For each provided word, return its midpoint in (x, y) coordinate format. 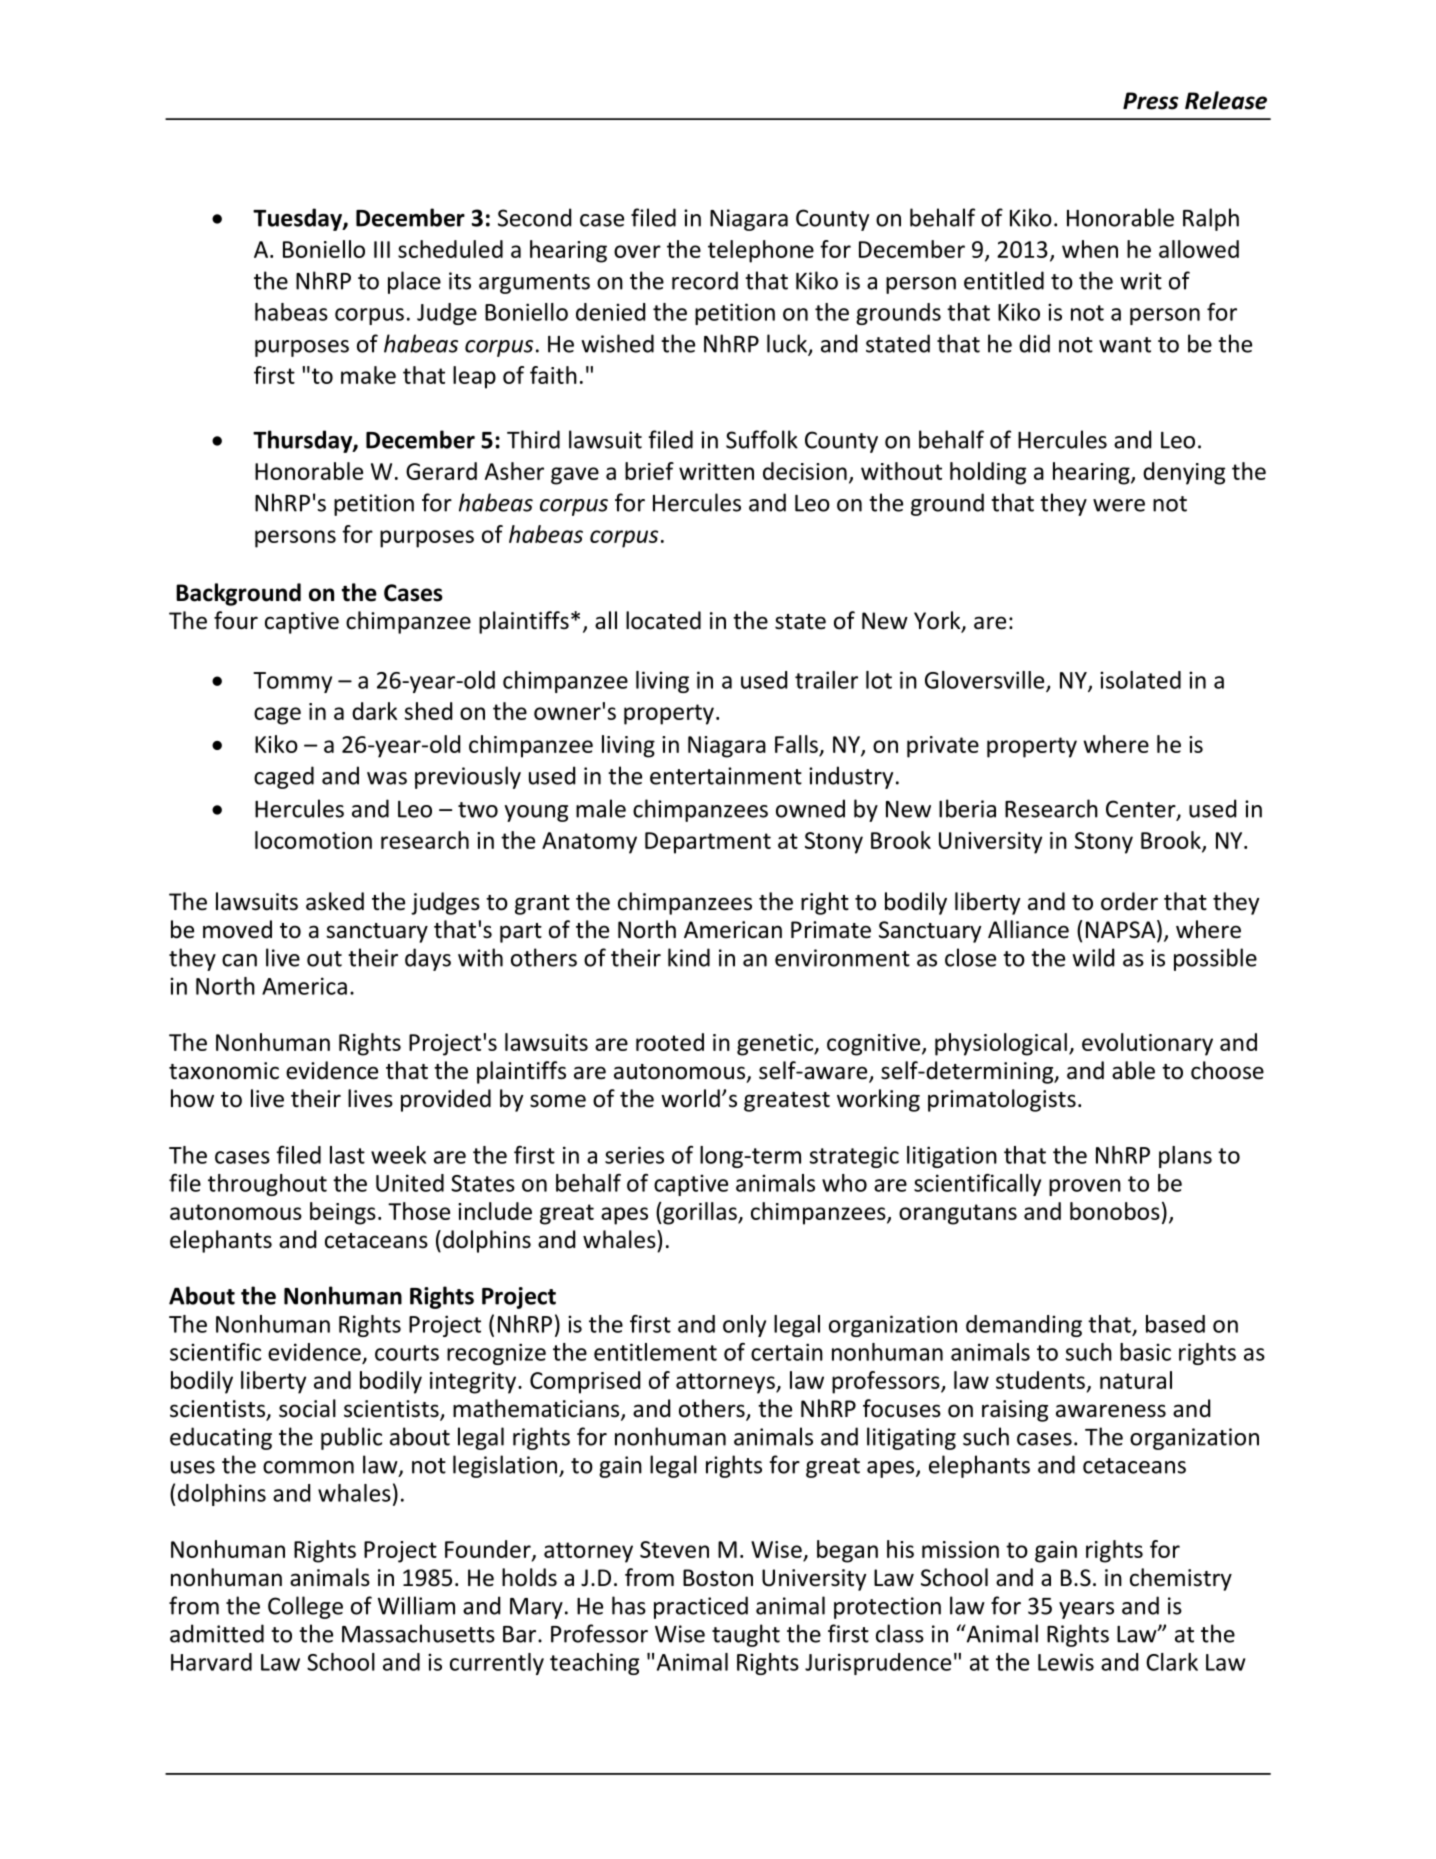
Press (1150, 101)
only (744, 1326)
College (305, 1607)
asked (335, 901)
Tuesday (298, 219)
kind (689, 957)
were (1119, 505)
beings (343, 1213)
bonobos (1115, 1211)
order (1129, 901)
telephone (761, 251)
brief (649, 471)
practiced (701, 1607)
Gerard (441, 471)
